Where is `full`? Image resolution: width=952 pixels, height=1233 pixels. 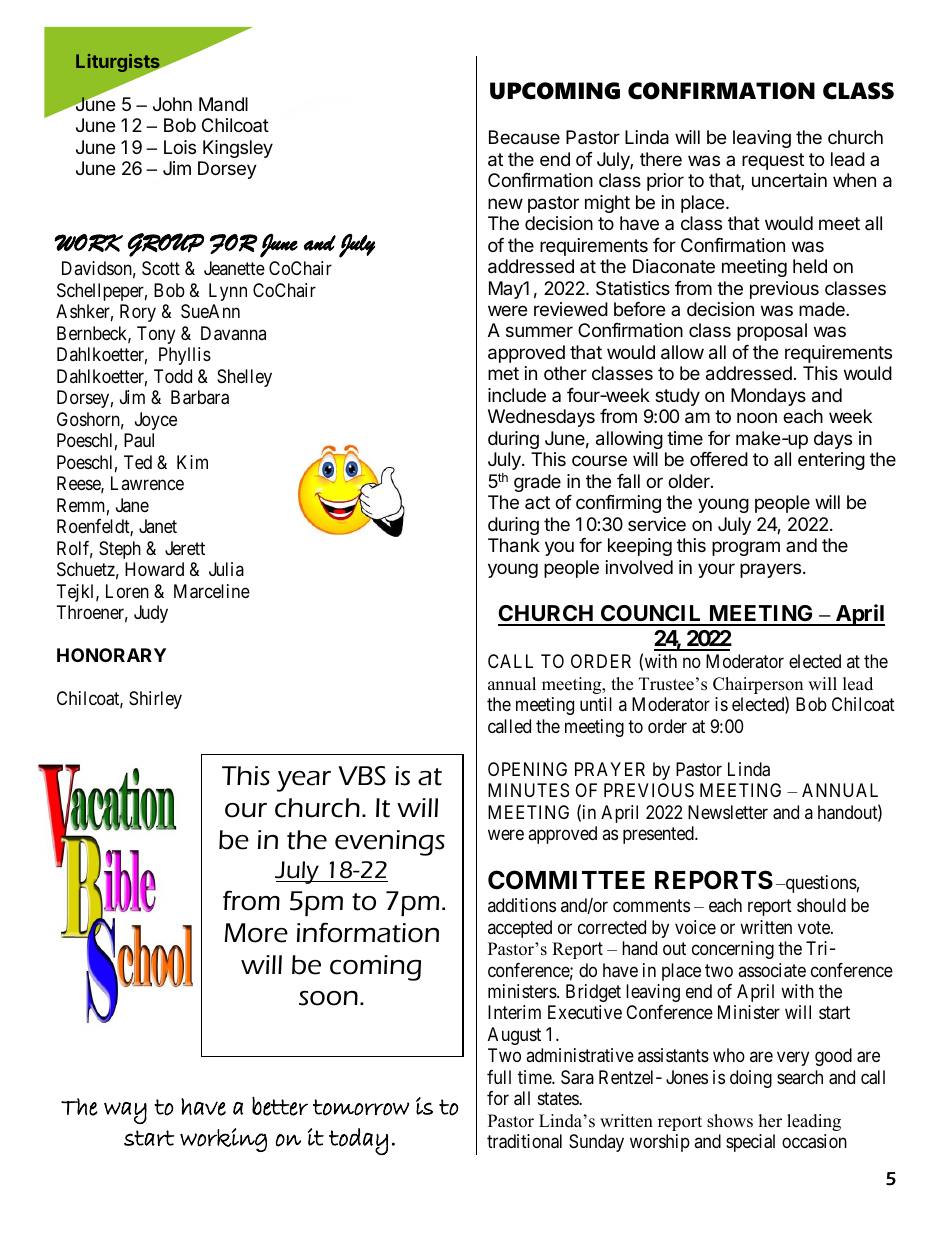 full is located at coordinates (499, 1077).
